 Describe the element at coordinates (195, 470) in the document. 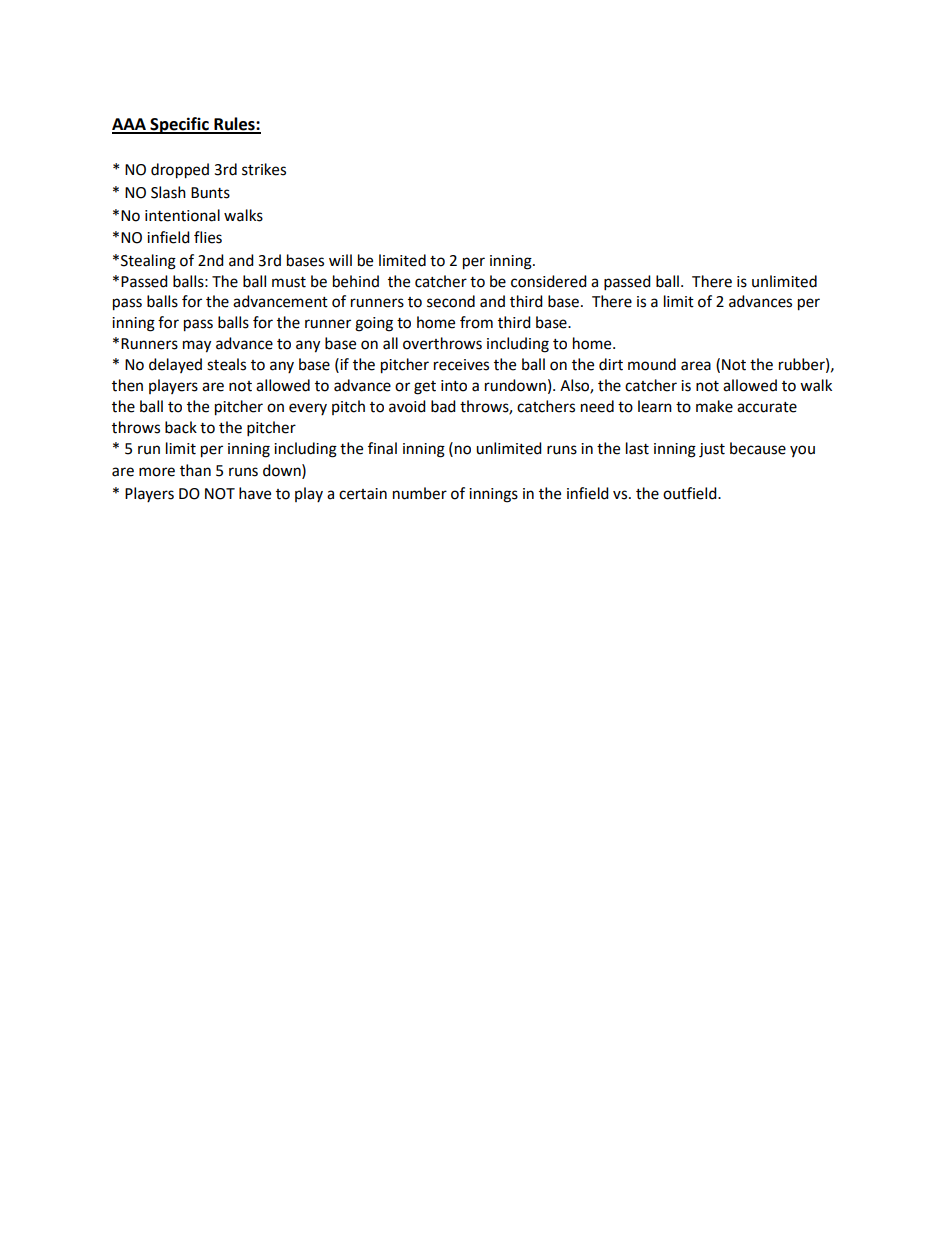

I see `than` at that location.
